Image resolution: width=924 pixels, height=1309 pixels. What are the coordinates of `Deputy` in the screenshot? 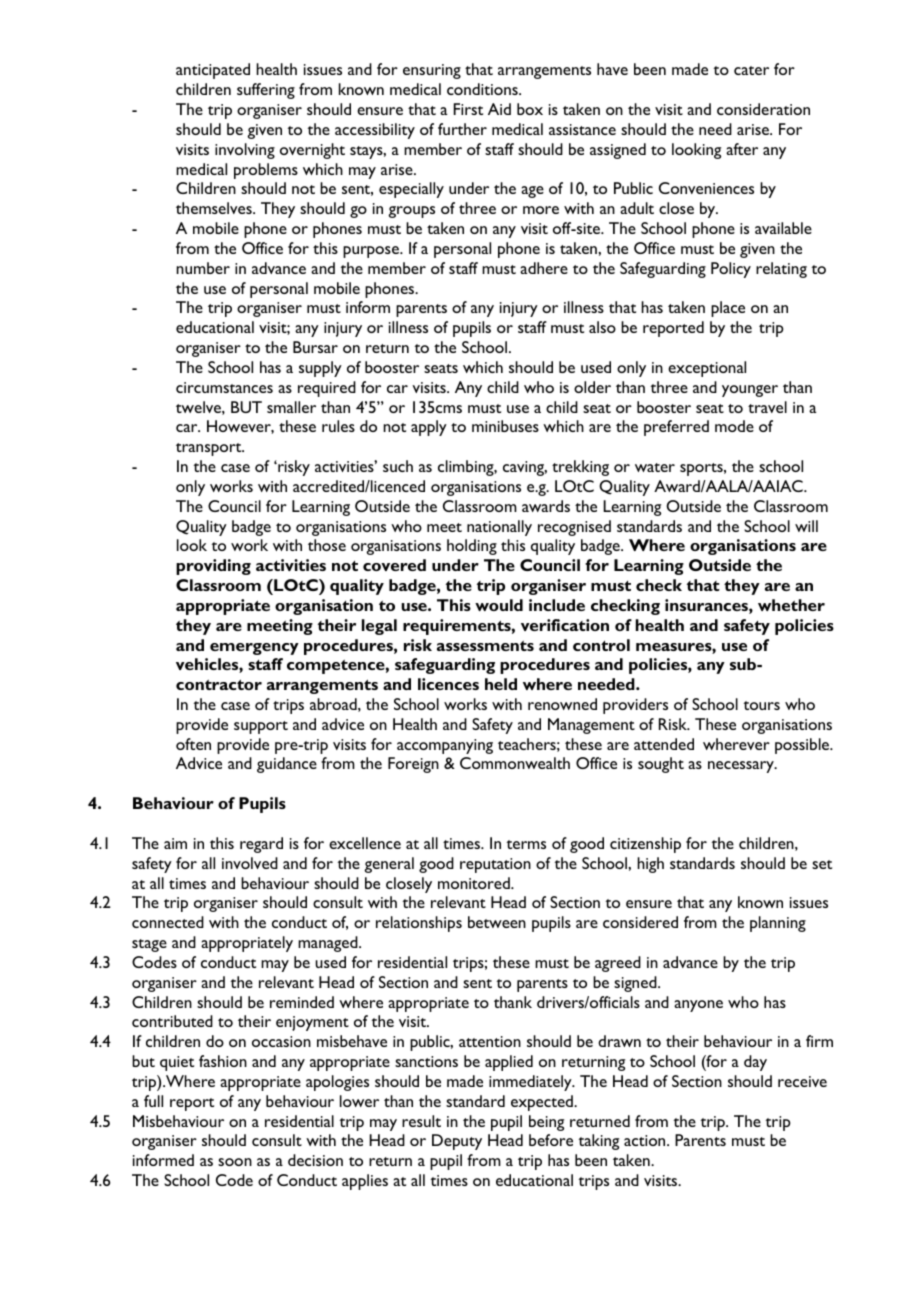 It's located at (457, 1142).
